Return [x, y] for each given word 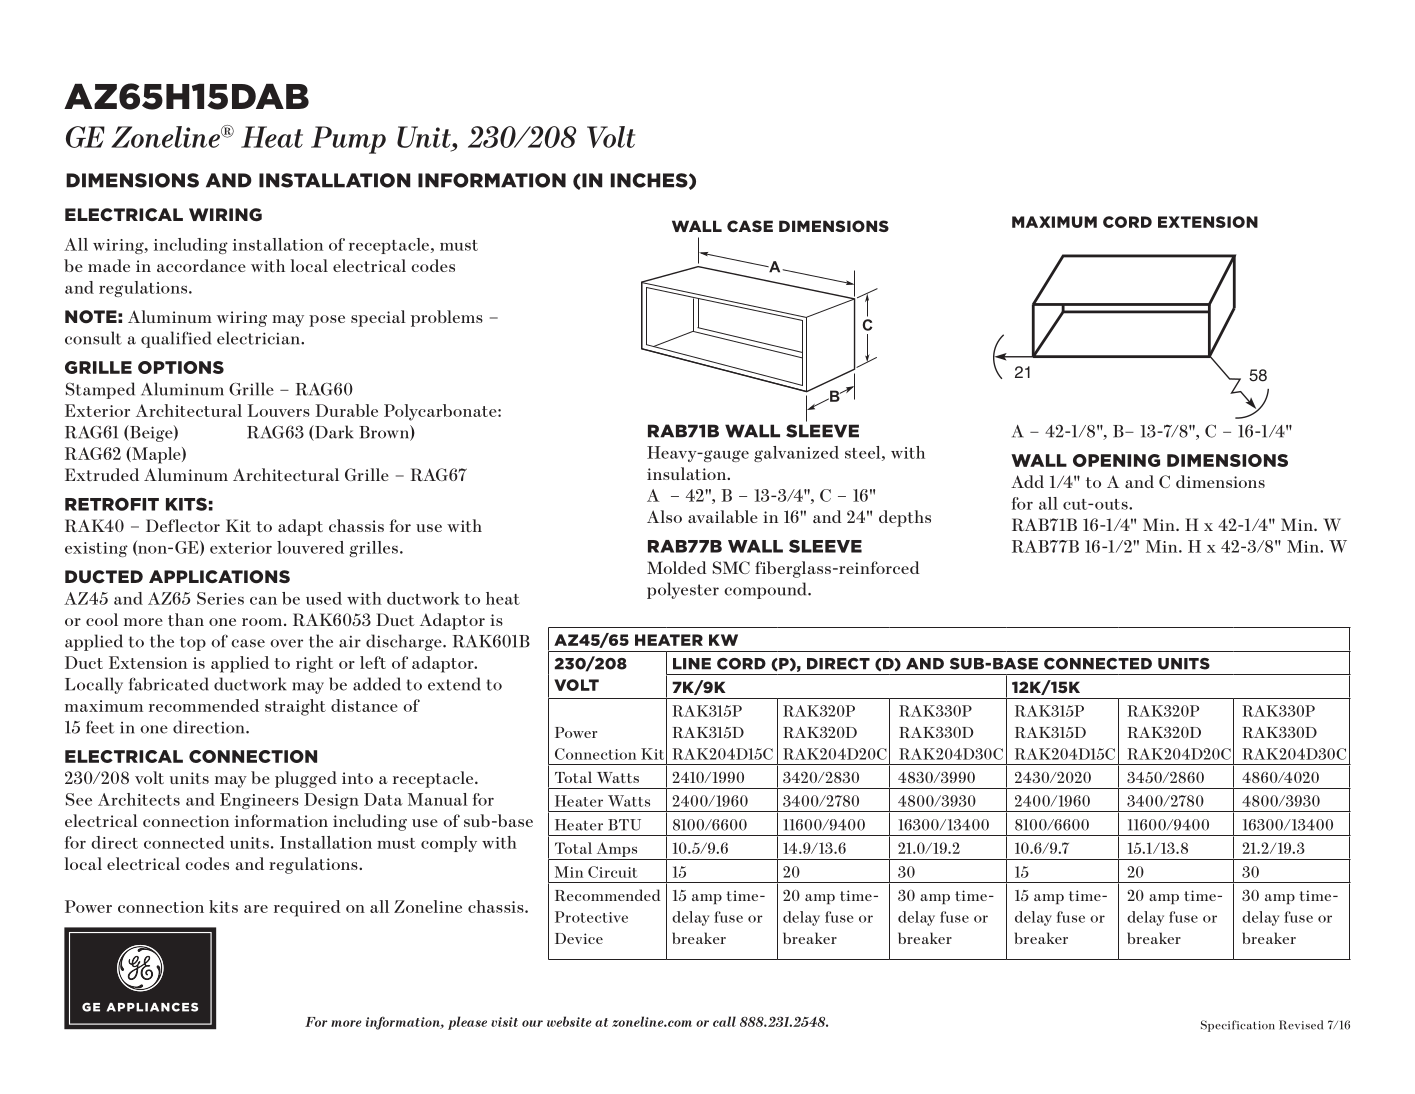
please [467, 1023]
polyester [683, 590]
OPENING [1116, 460]
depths [905, 518]
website [569, 1021]
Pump [348, 140]
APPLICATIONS [219, 577]
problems [447, 318]
